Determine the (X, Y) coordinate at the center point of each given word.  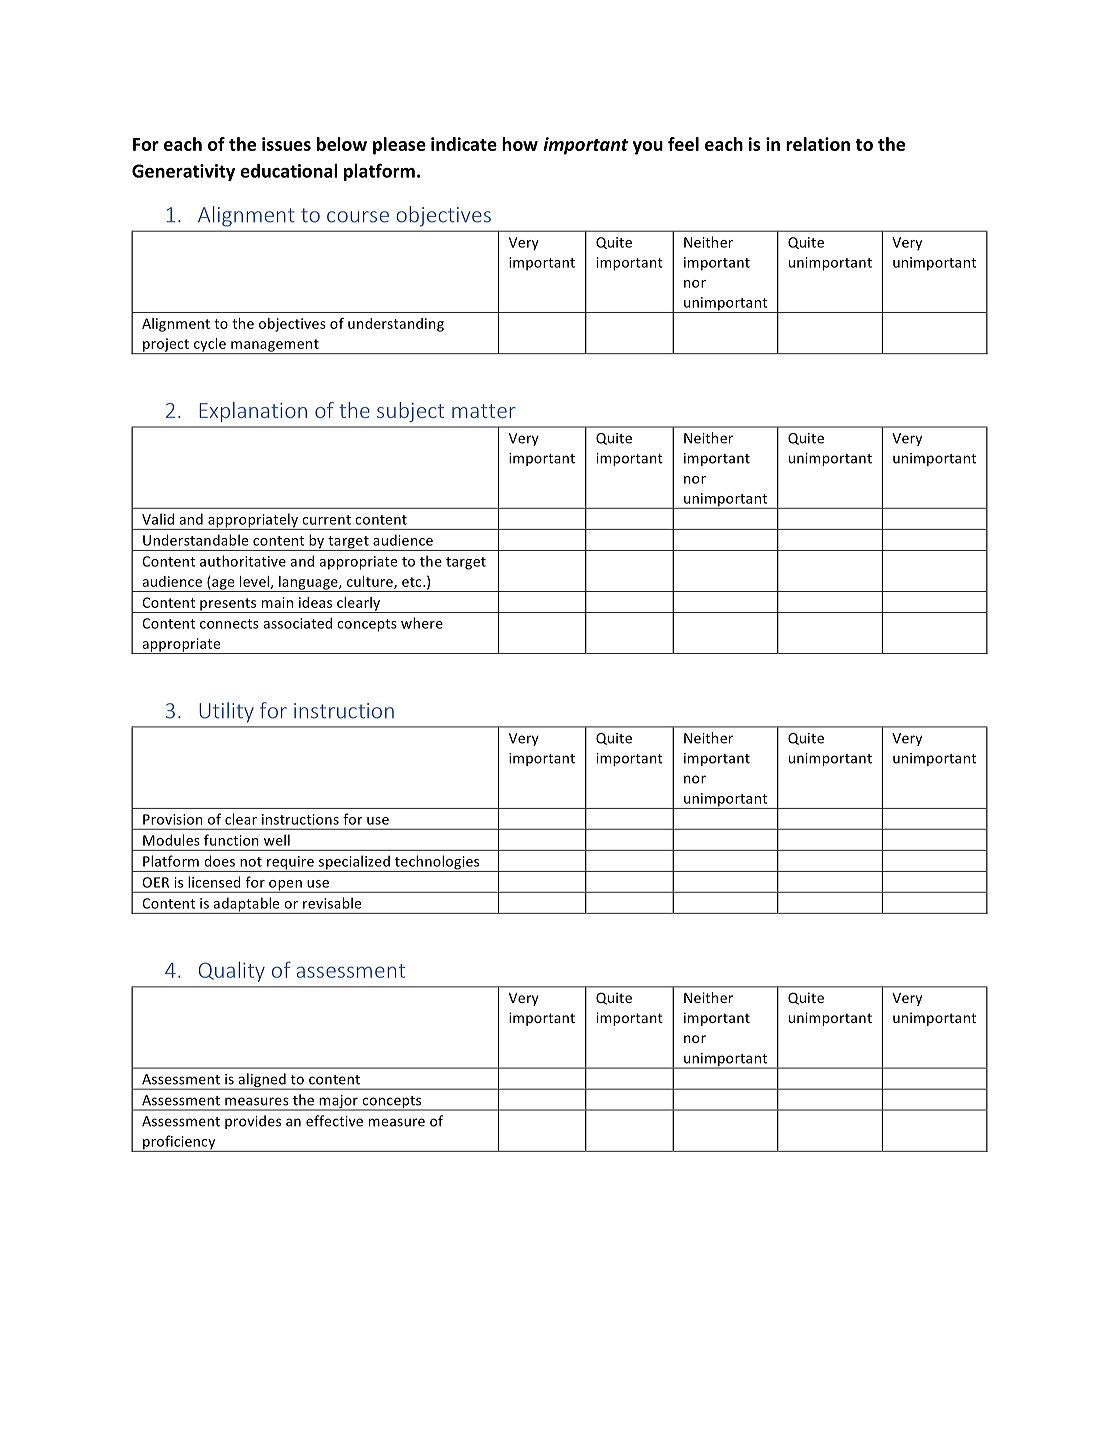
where (422, 623)
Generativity (183, 172)
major (338, 1103)
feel (683, 144)
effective (334, 1121)
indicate (464, 144)
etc (413, 582)
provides (253, 1122)
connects (229, 624)
